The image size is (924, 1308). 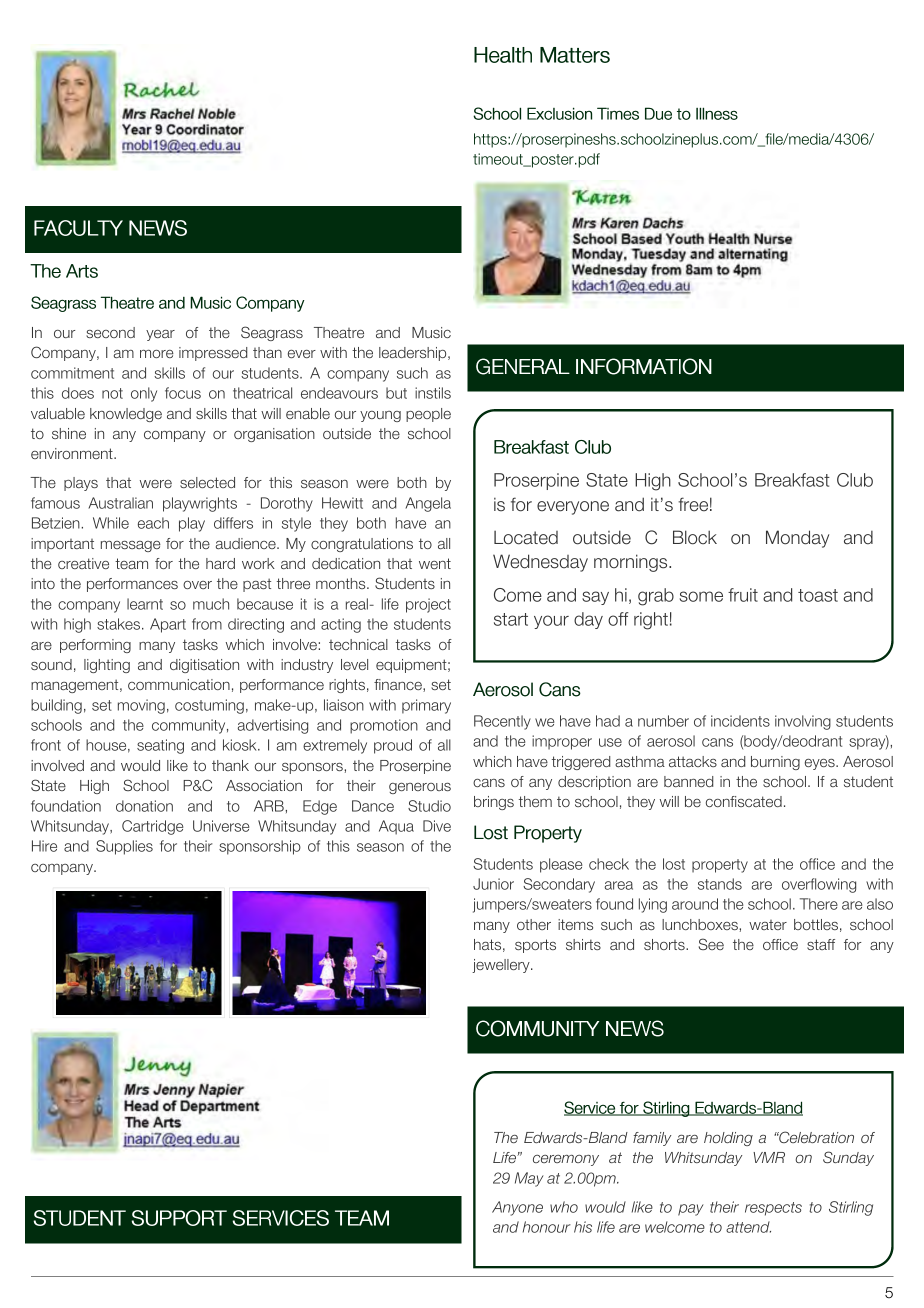 What do you see at coordinates (717, 113) in the screenshot?
I see `Illness` at bounding box center [717, 113].
